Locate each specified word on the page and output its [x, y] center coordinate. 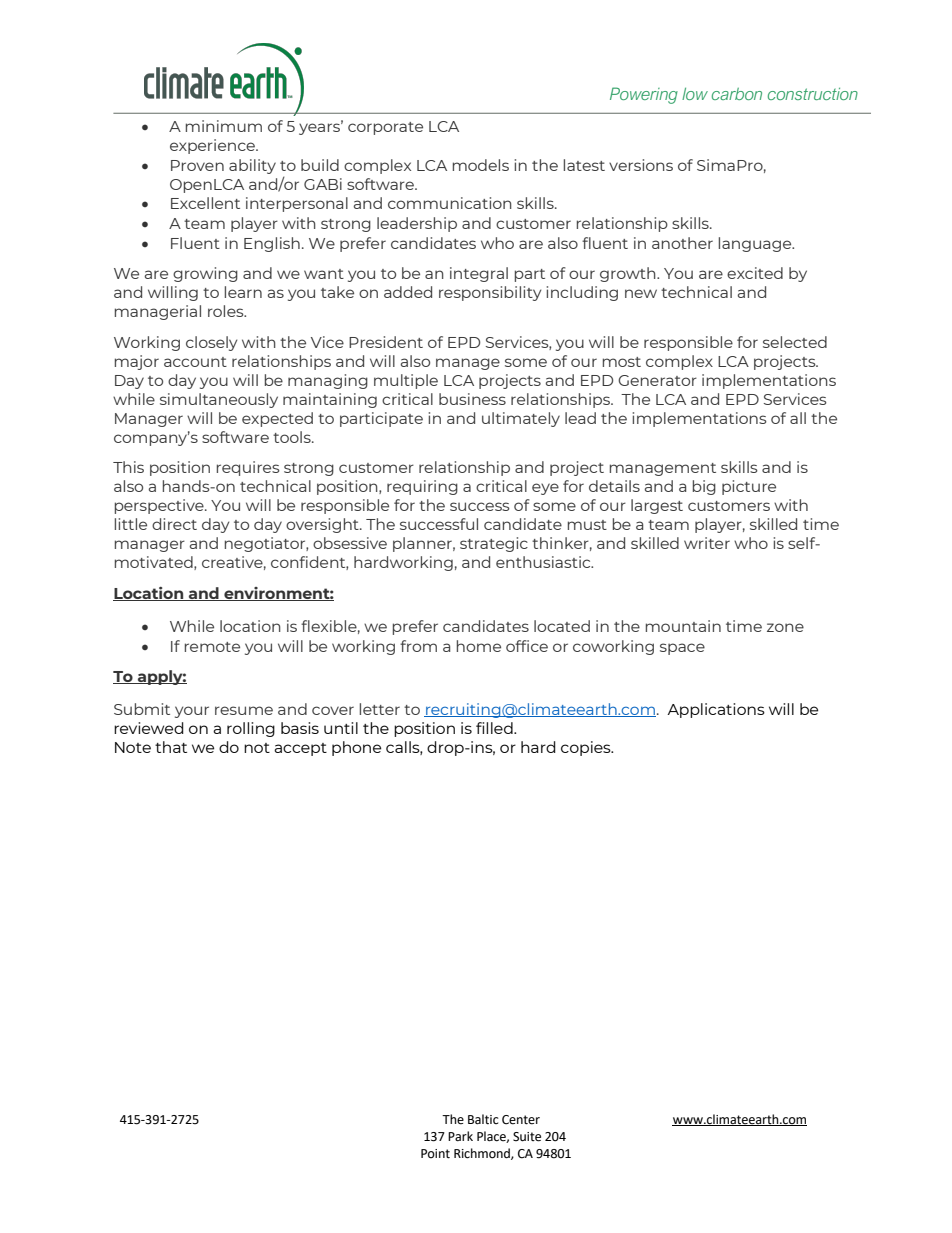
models [481, 165]
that [171, 747]
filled [495, 728]
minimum [224, 126]
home [479, 646]
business [472, 399]
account [195, 362]
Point [435, 1154]
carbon [737, 94]
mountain [683, 626]
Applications [716, 710]
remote [212, 647]
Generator [657, 380]
